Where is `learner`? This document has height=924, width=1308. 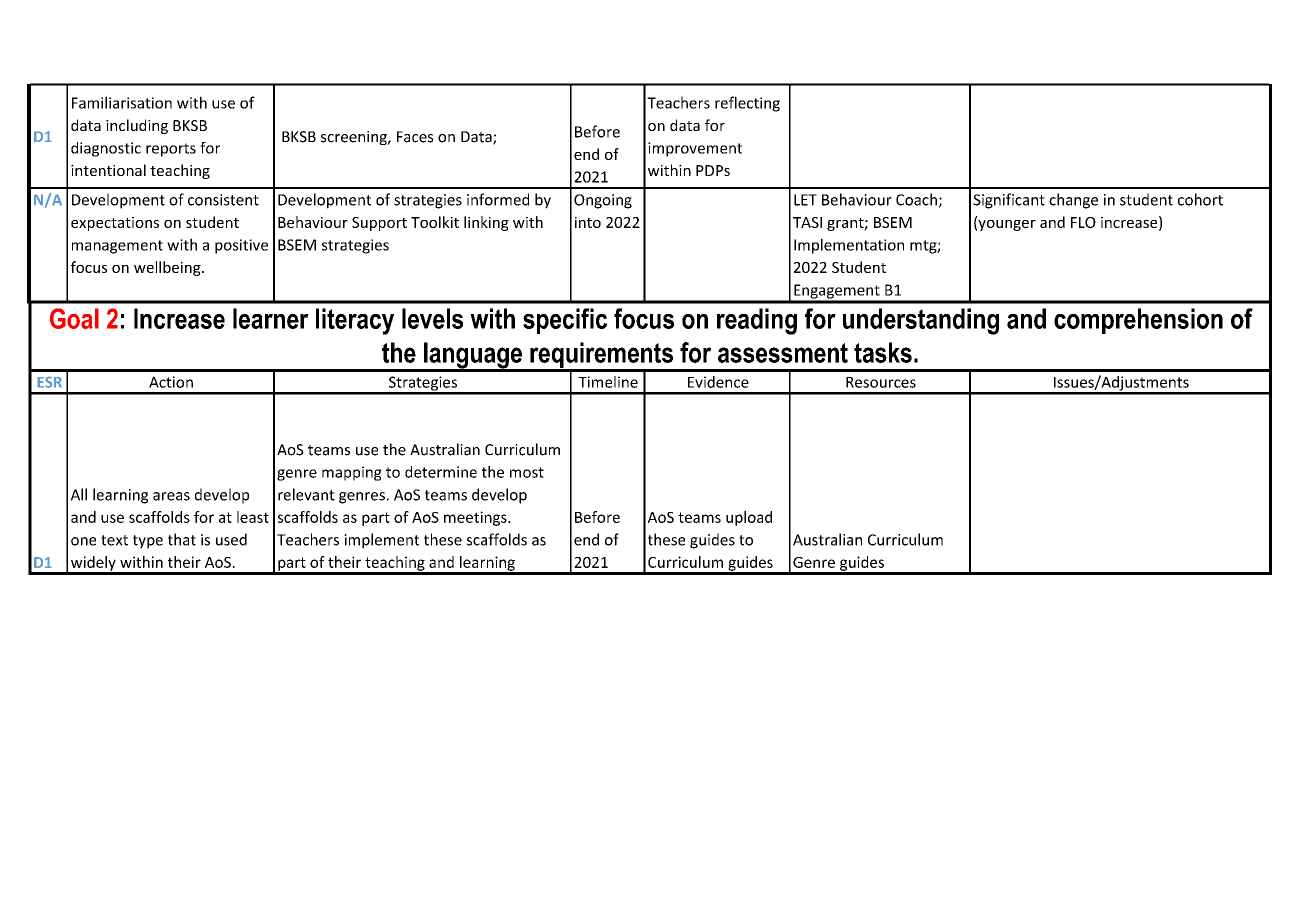
learner is located at coordinates (271, 318).
